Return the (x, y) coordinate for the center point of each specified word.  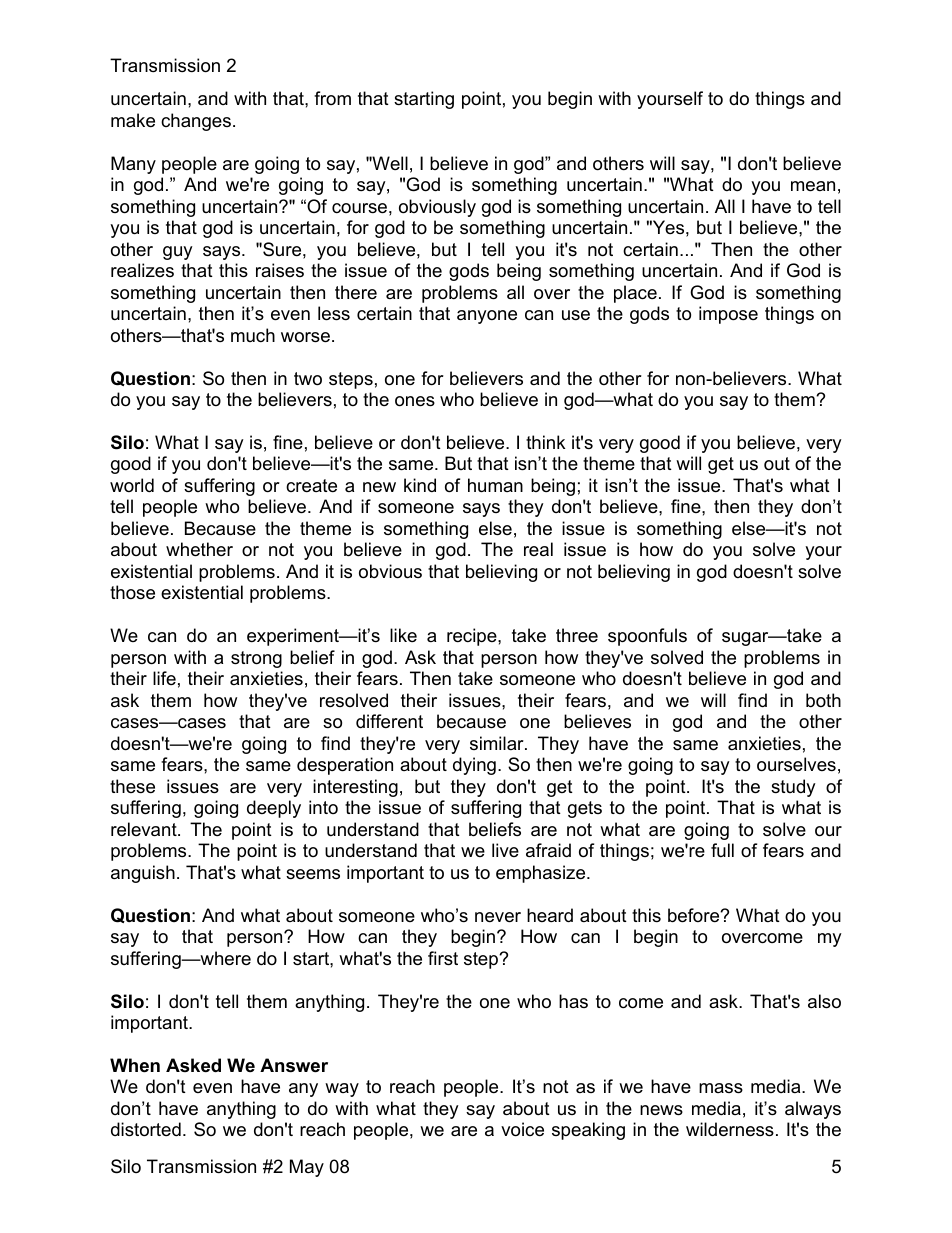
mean (813, 186)
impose (728, 315)
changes (196, 122)
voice (522, 1129)
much (253, 335)
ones (415, 401)
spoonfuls (647, 637)
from (332, 98)
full (722, 850)
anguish (143, 874)
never (498, 917)
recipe (473, 637)
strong (256, 659)
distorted (146, 1129)
